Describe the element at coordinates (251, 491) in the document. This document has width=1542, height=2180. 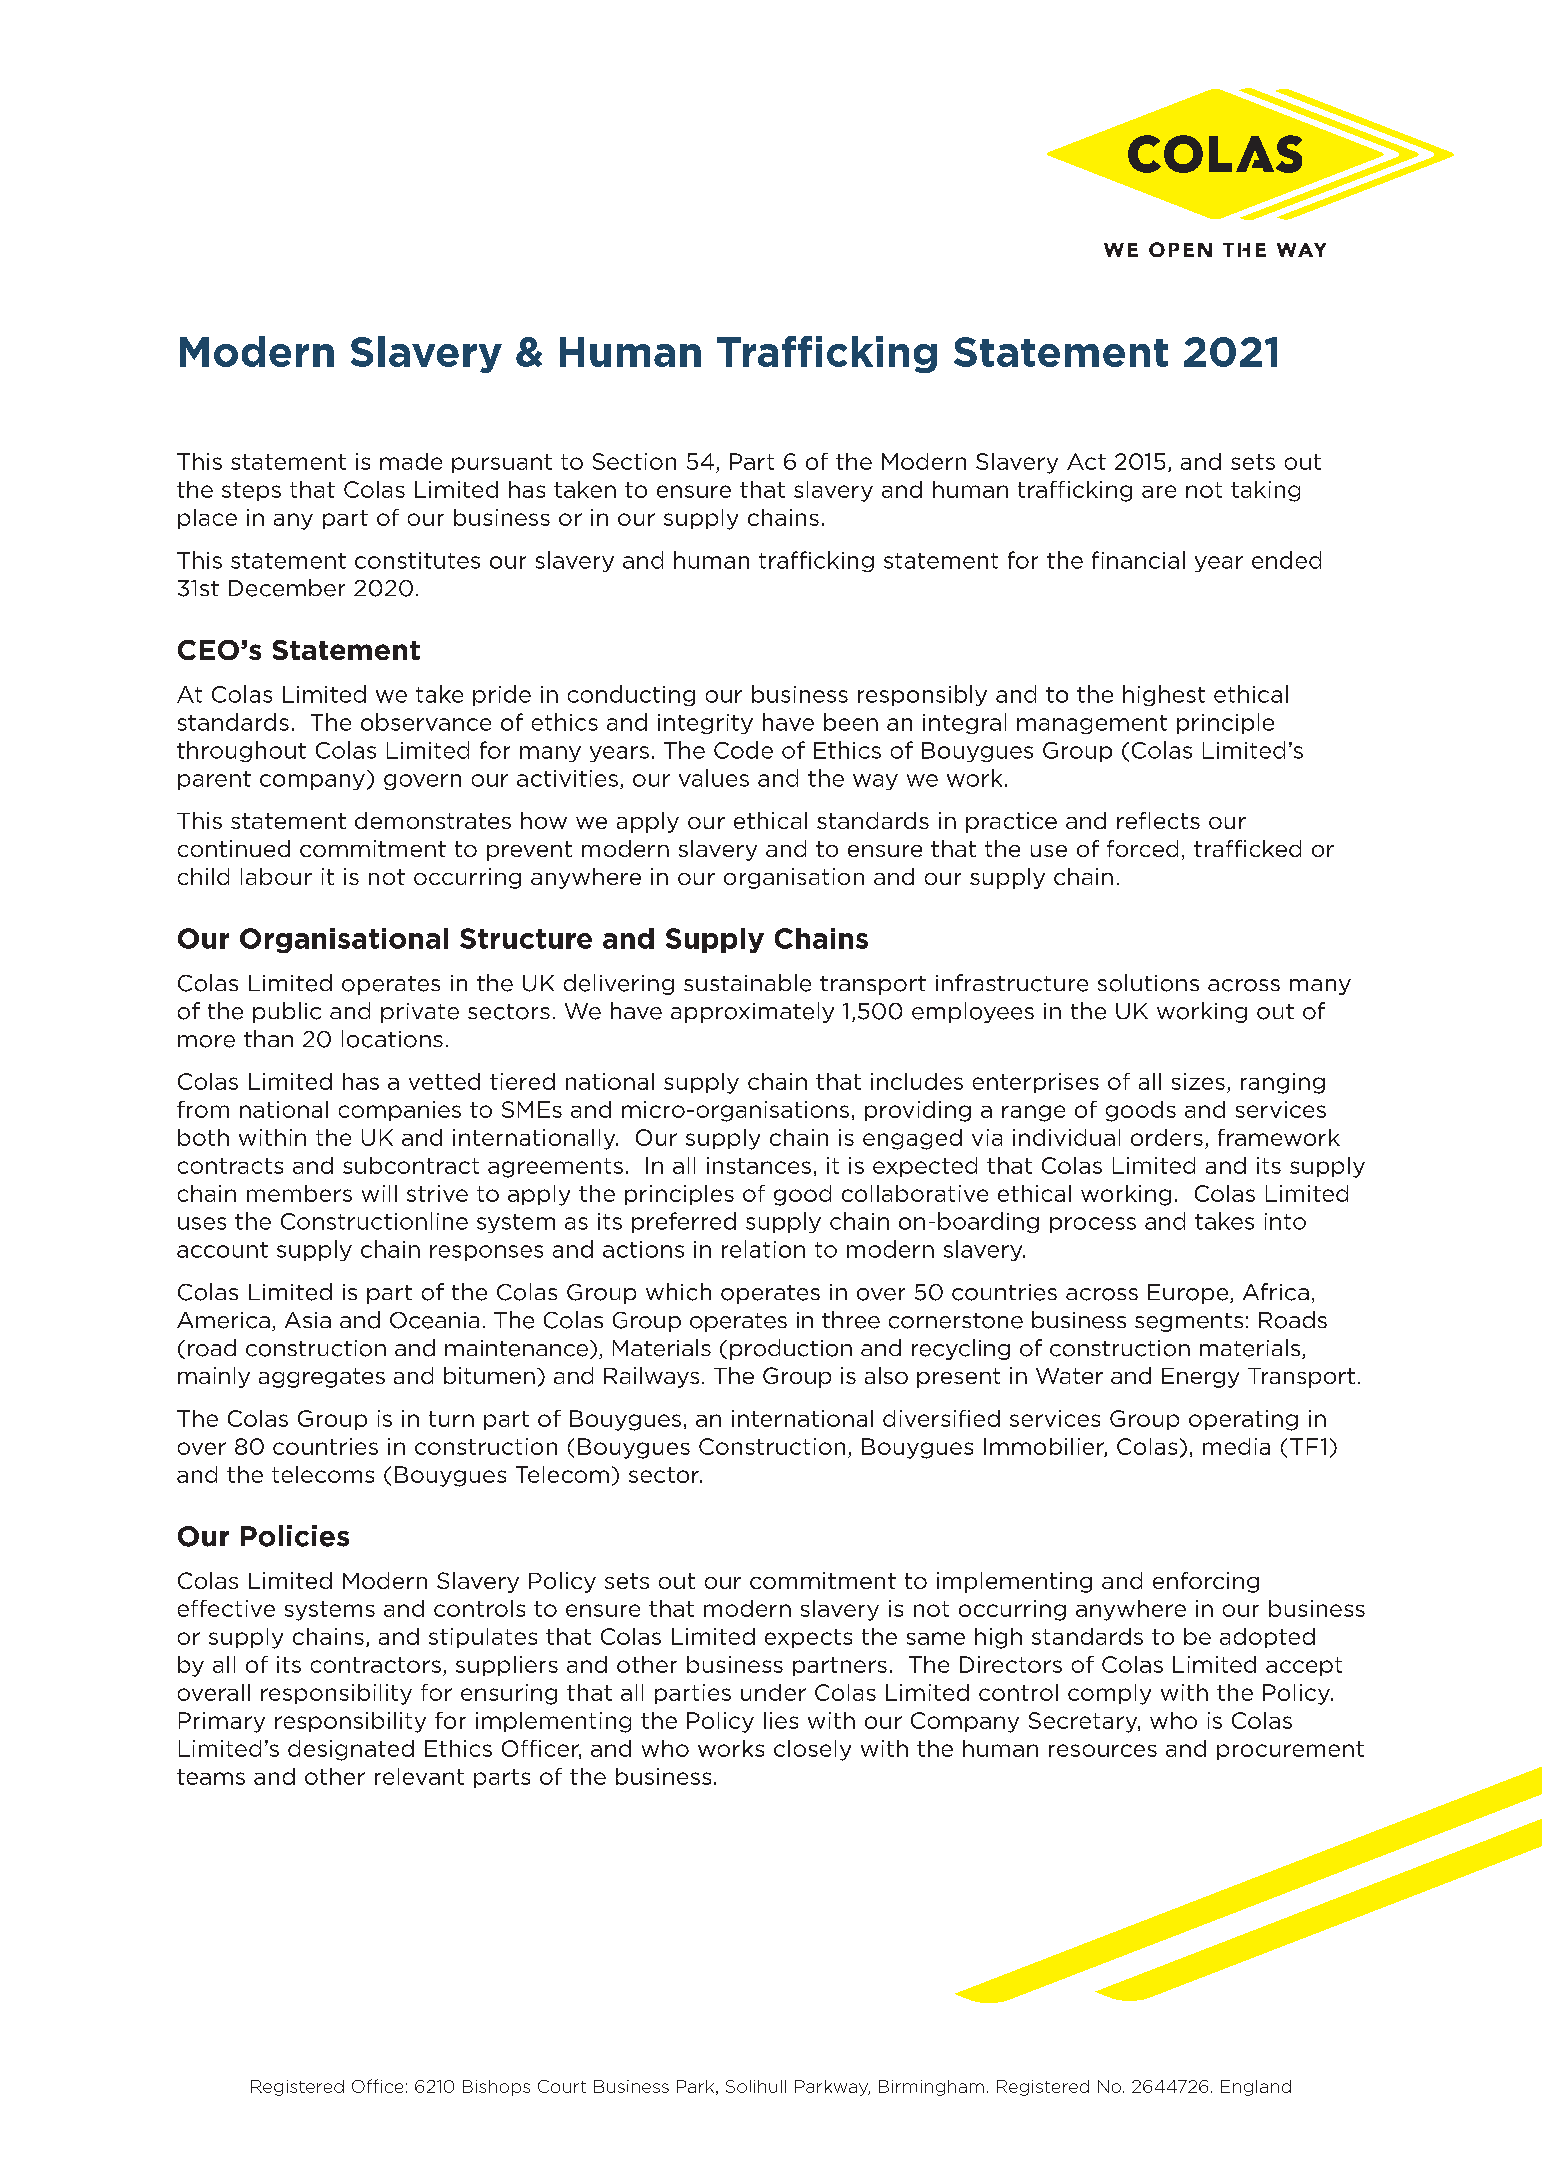
I see `steps` at that location.
